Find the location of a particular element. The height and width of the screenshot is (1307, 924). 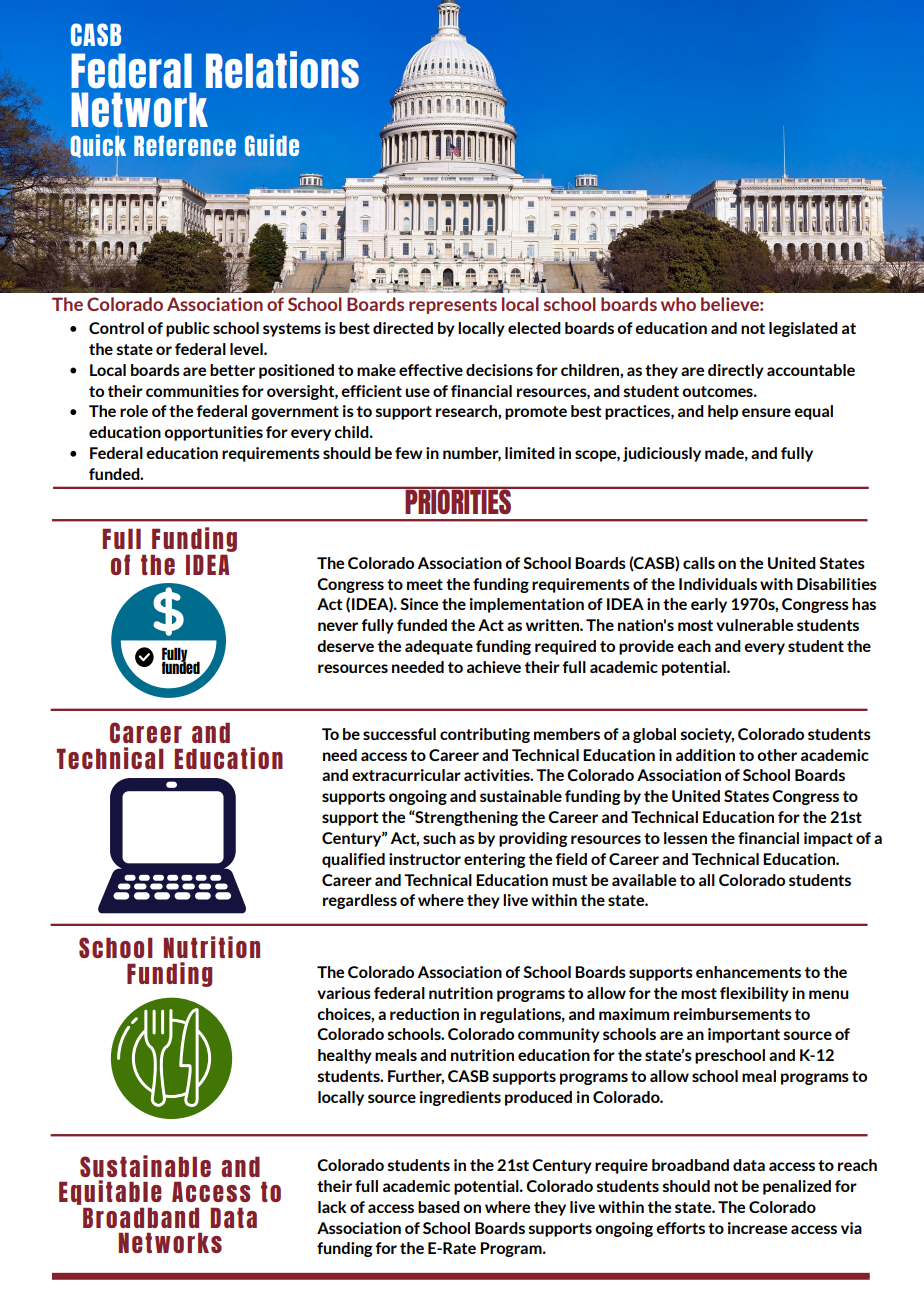

Relations is located at coordinates (282, 70).
